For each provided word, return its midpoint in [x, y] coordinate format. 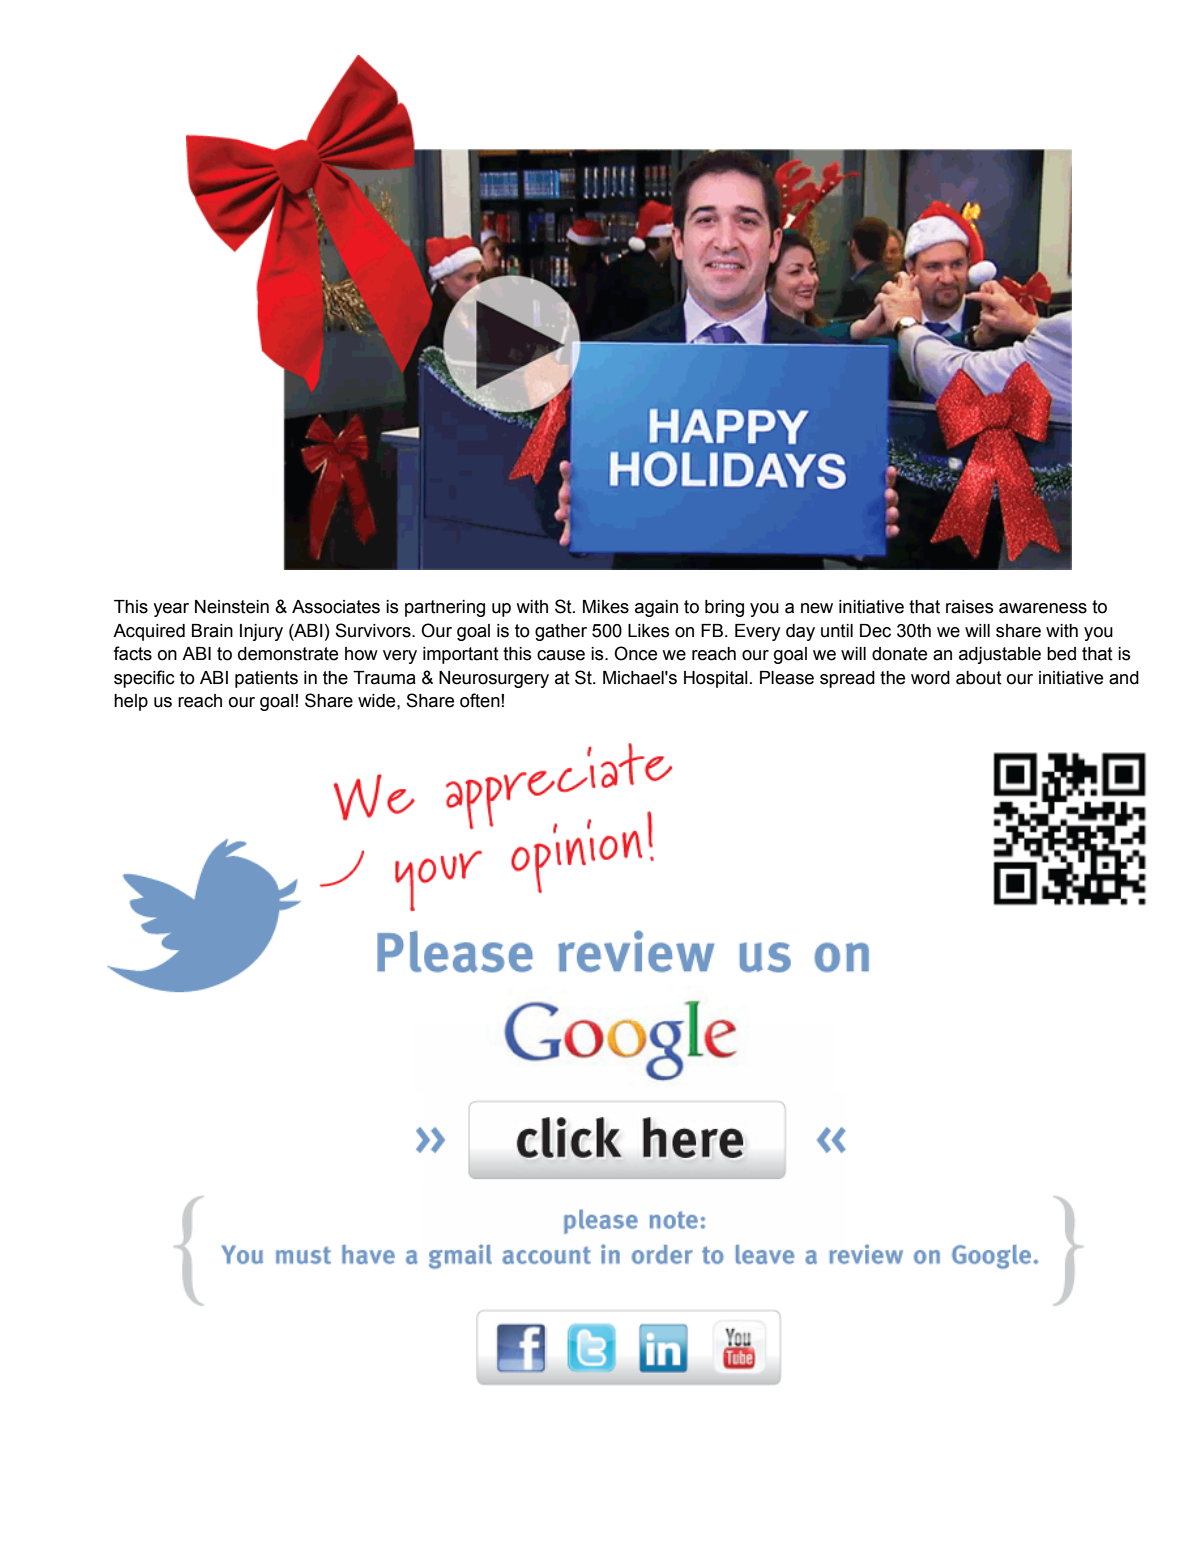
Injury [261, 632]
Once [635, 653]
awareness [1043, 608]
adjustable [1000, 655]
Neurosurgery [494, 679]
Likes [648, 631]
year [171, 610]
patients [266, 679]
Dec [875, 631]
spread [847, 679]
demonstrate [288, 654]
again [656, 608]
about [979, 678]
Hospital [716, 679]
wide [378, 701]
